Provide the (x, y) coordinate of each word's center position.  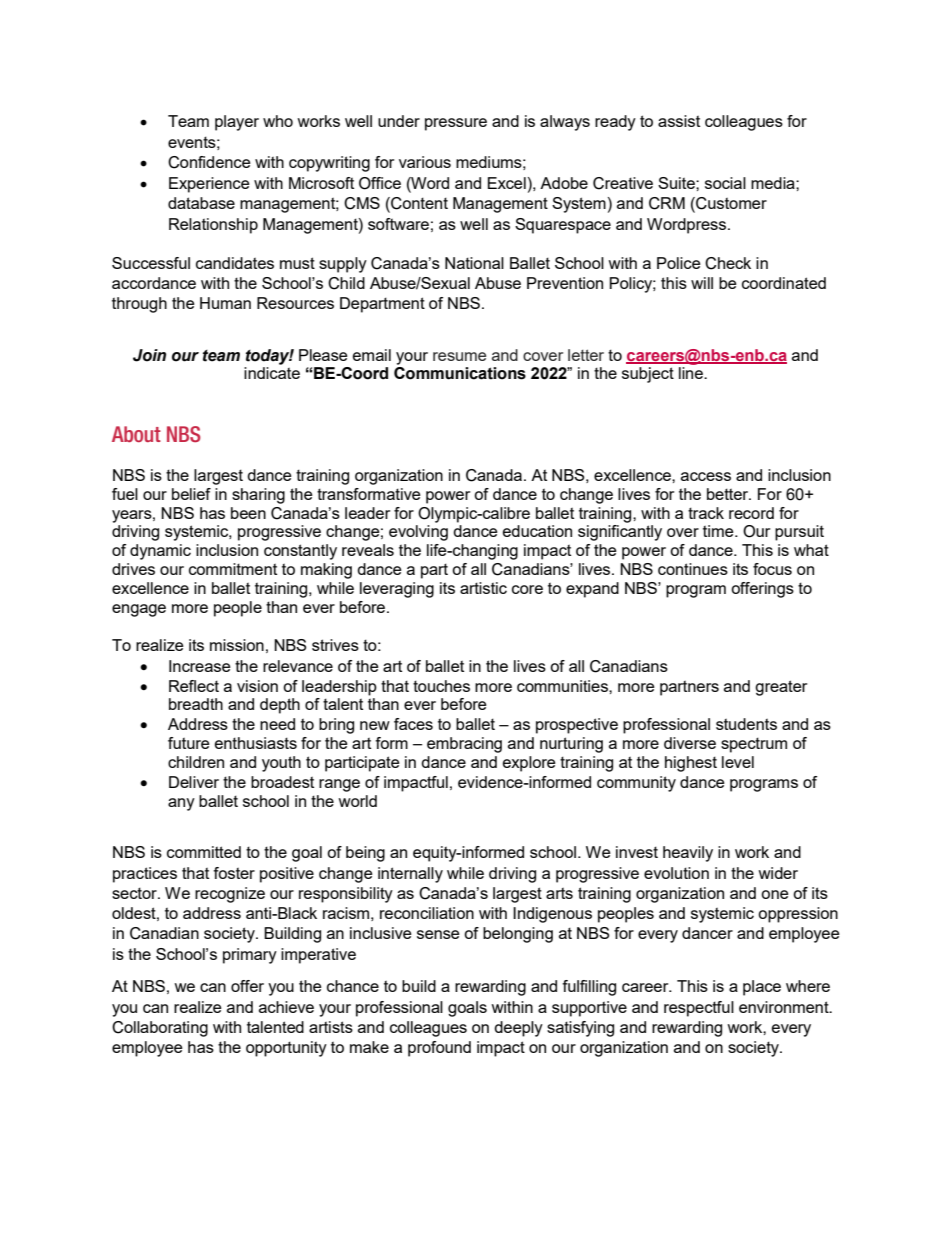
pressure (456, 124)
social (725, 183)
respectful (699, 1009)
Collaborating (160, 1029)
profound (439, 1049)
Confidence (209, 162)
